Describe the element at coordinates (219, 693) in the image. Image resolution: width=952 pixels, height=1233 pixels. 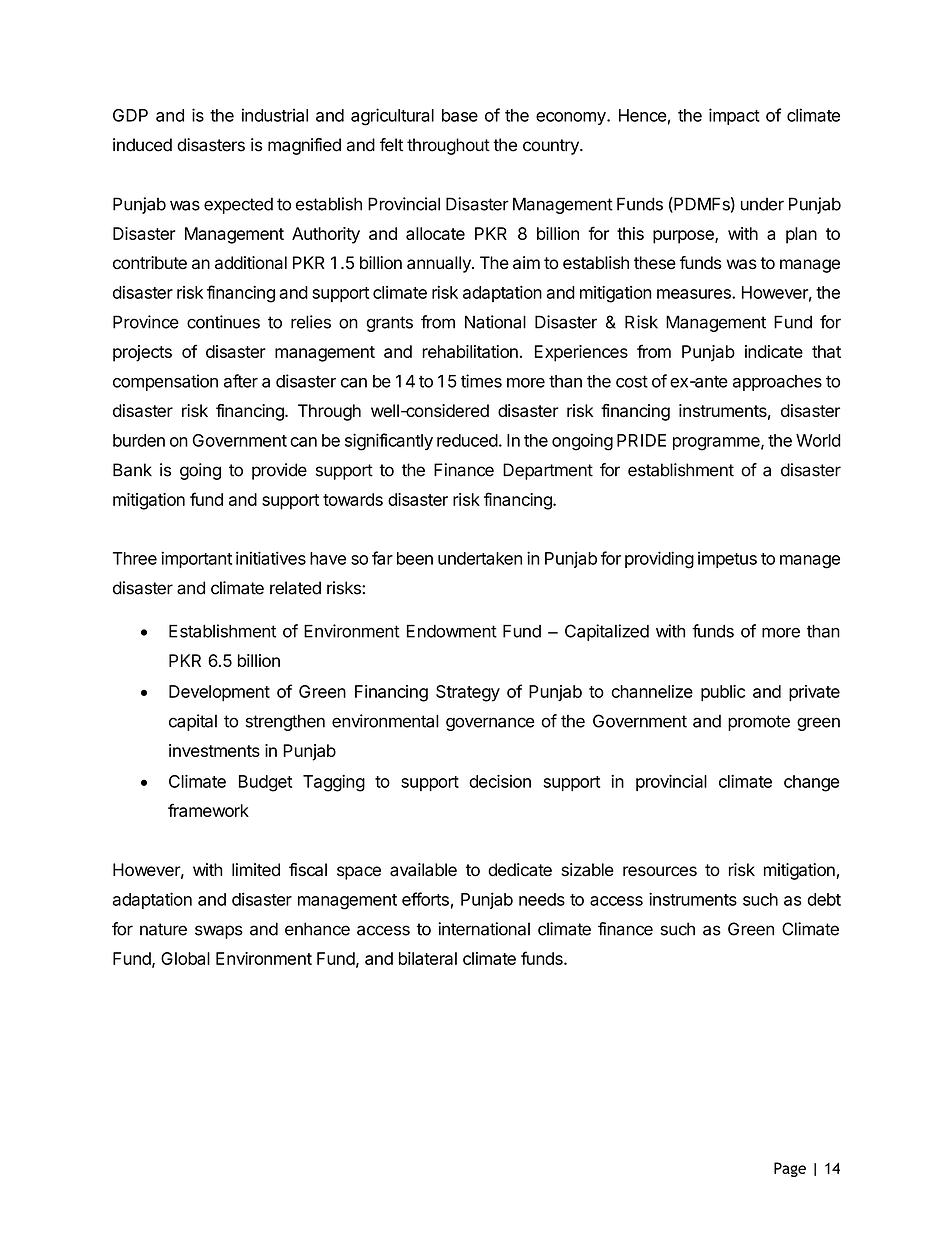
I see `Development` at that location.
